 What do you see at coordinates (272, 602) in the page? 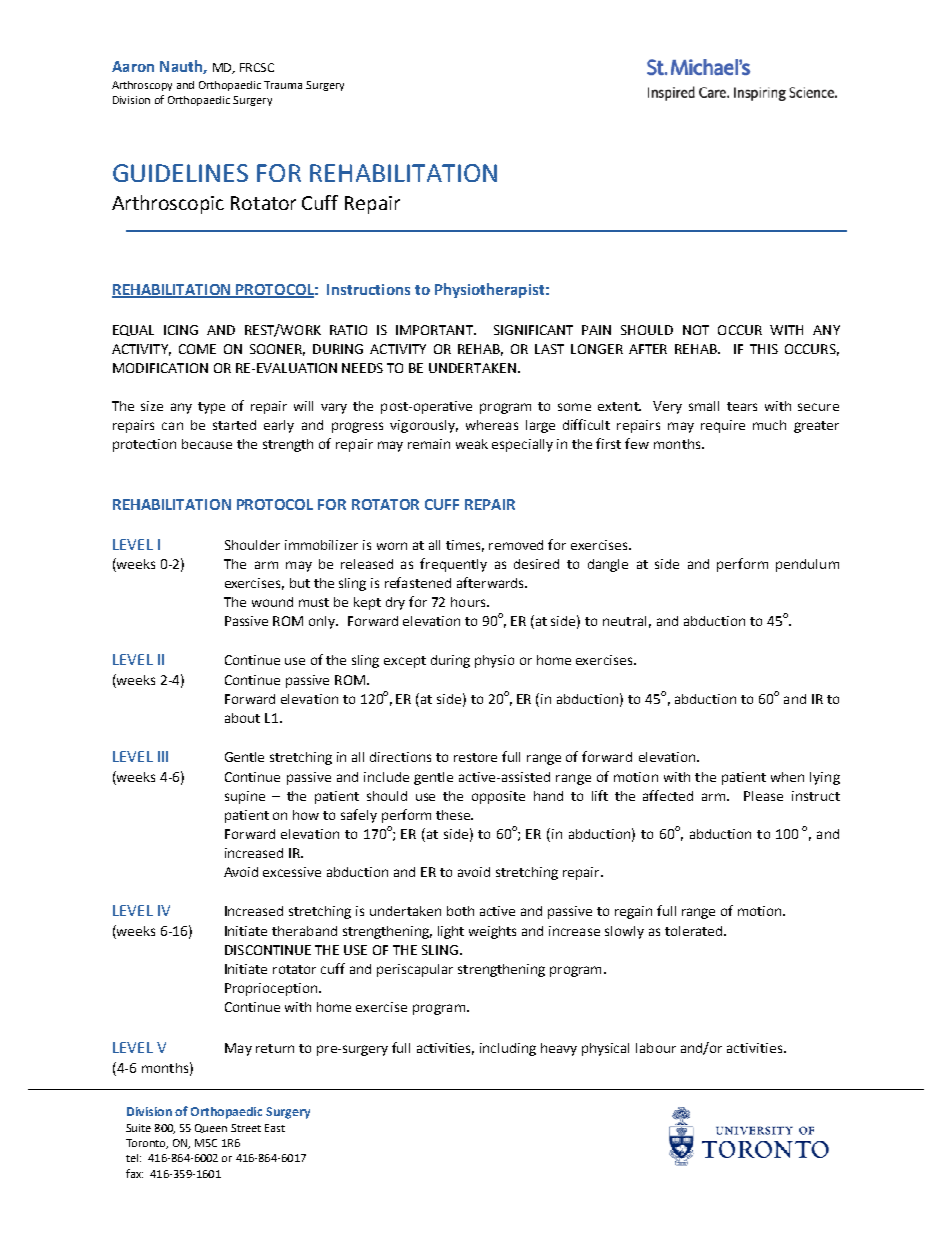
I see `wound` at bounding box center [272, 602].
